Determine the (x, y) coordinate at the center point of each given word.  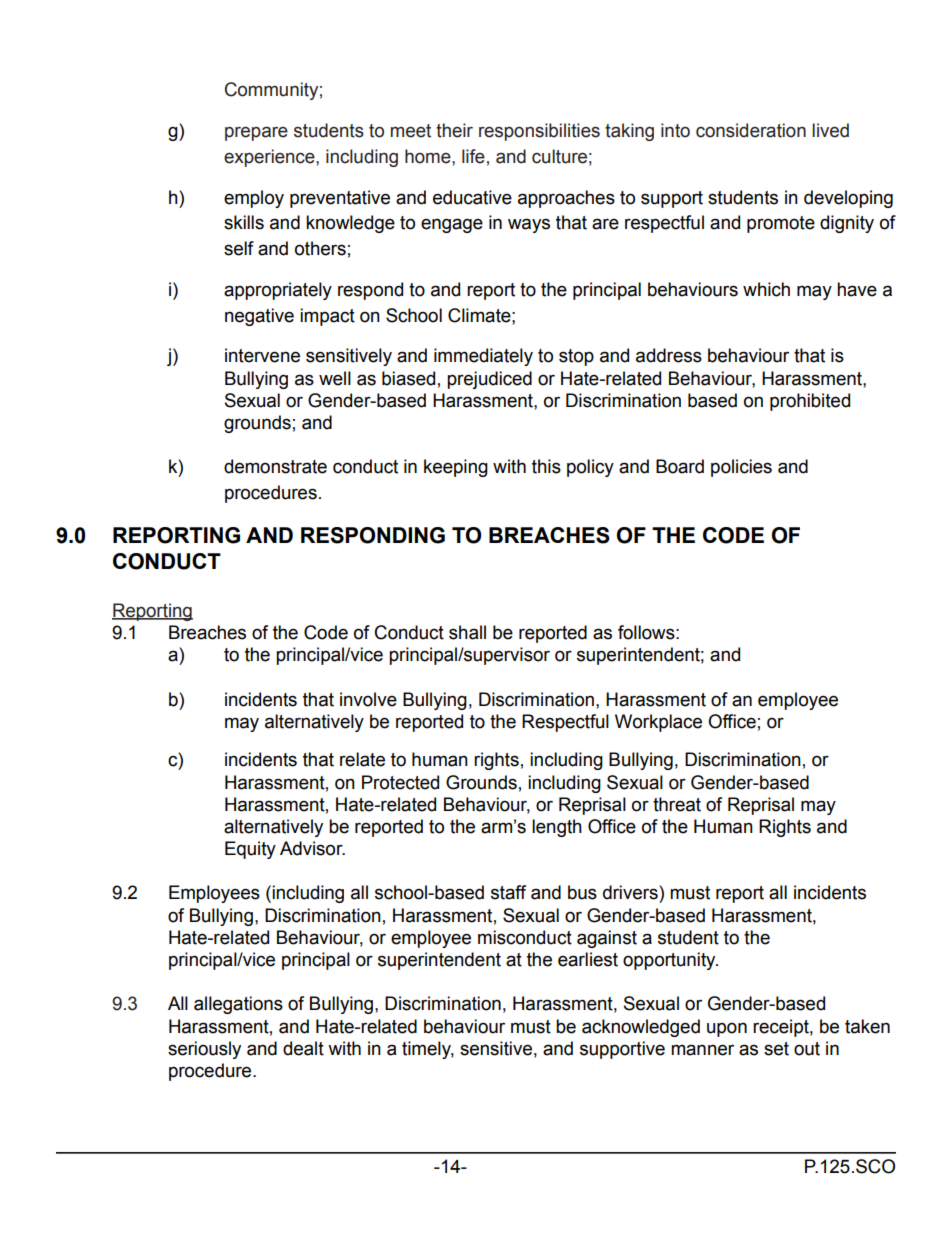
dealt (303, 1048)
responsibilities (539, 132)
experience (270, 158)
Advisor (312, 848)
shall (467, 632)
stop (576, 357)
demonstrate (275, 466)
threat (677, 804)
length (557, 828)
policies (741, 468)
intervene (262, 355)
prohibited (810, 402)
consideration (751, 130)
